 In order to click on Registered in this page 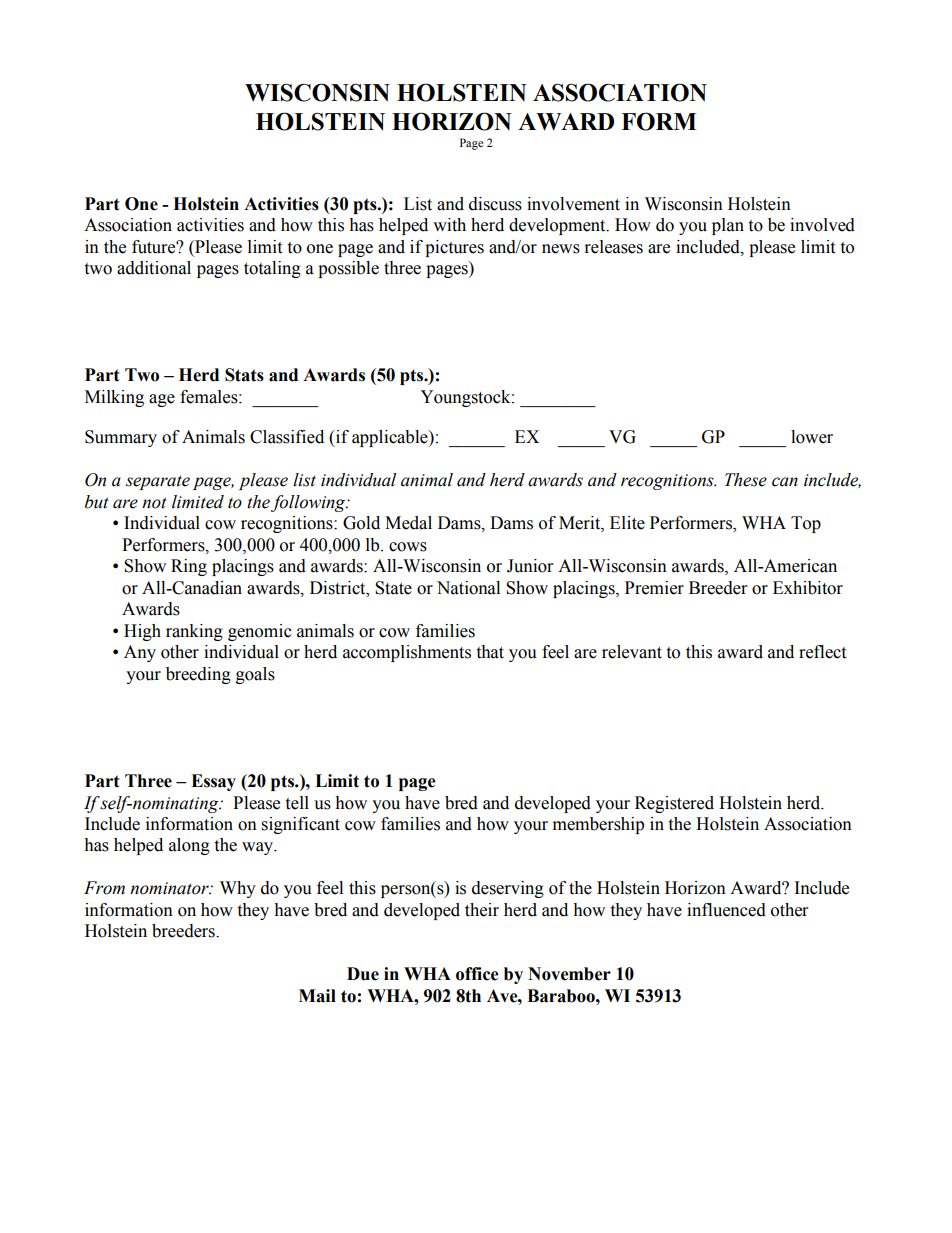, I will do `click(674, 804)`.
